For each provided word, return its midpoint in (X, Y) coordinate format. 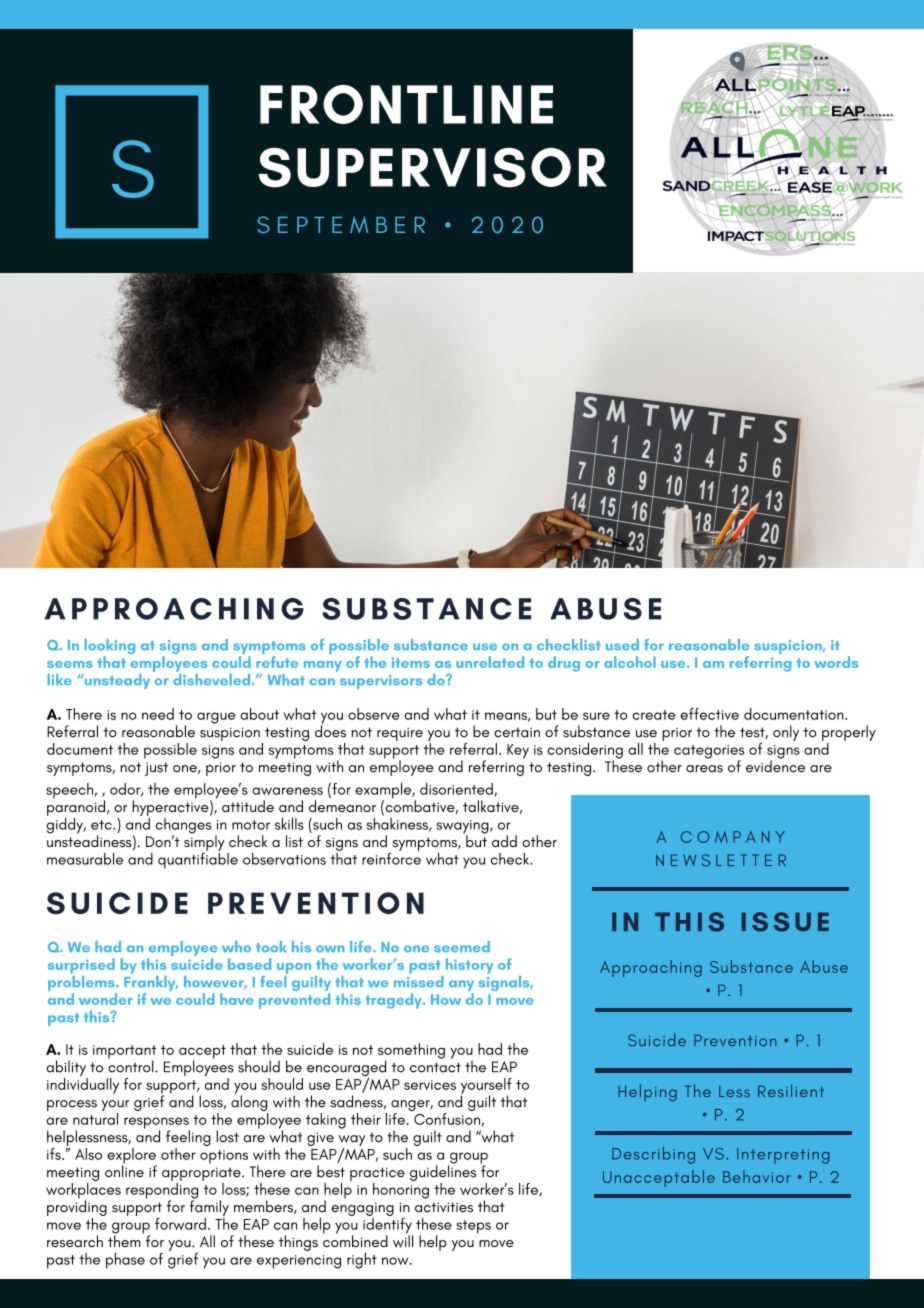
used (622, 644)
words (836, 662)
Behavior (757, 1176)
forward (180, 1224)
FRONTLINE (406, 104)
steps (474, 1227)
